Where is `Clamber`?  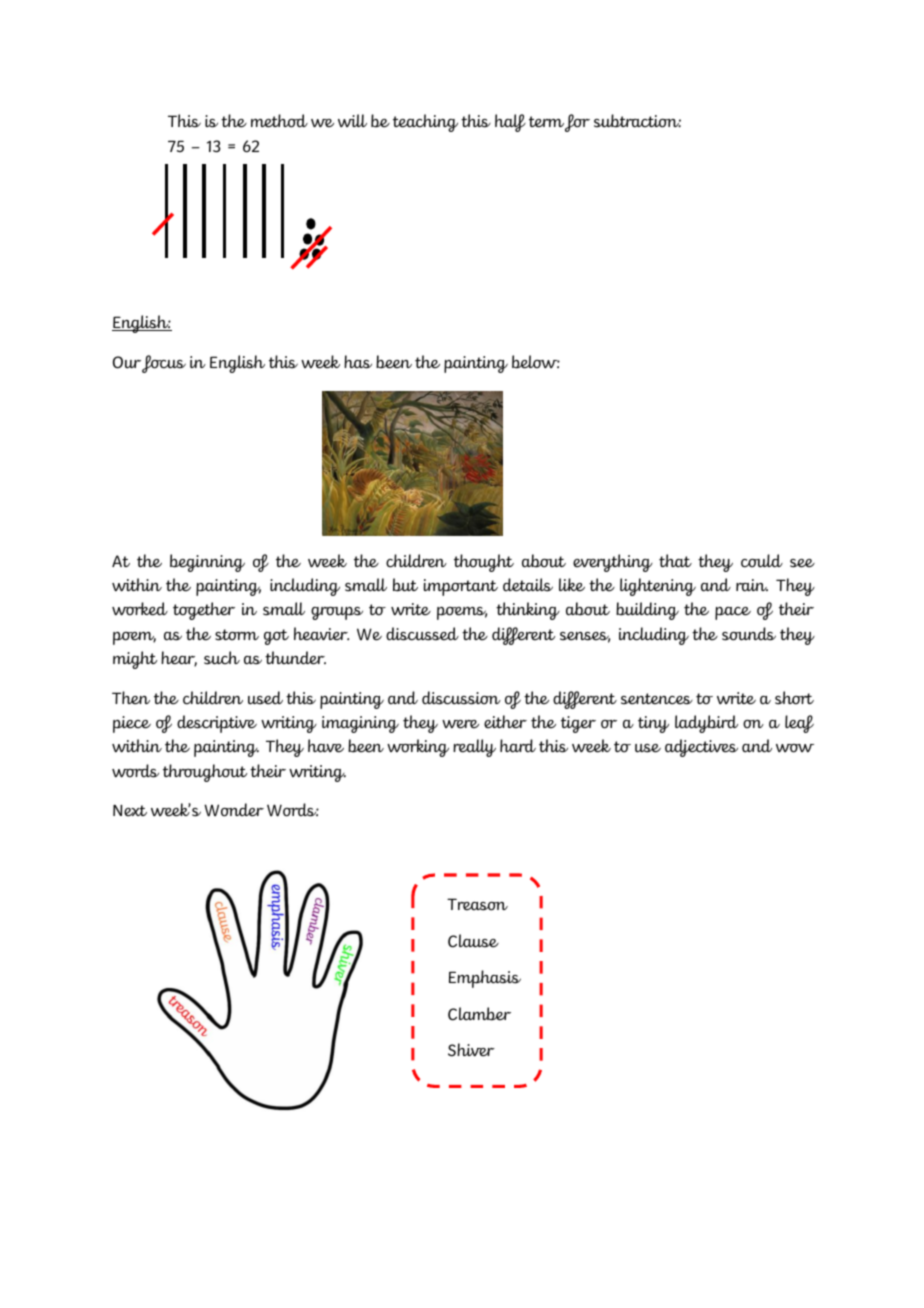
Clamber is located at coordinates (479, 1014).
